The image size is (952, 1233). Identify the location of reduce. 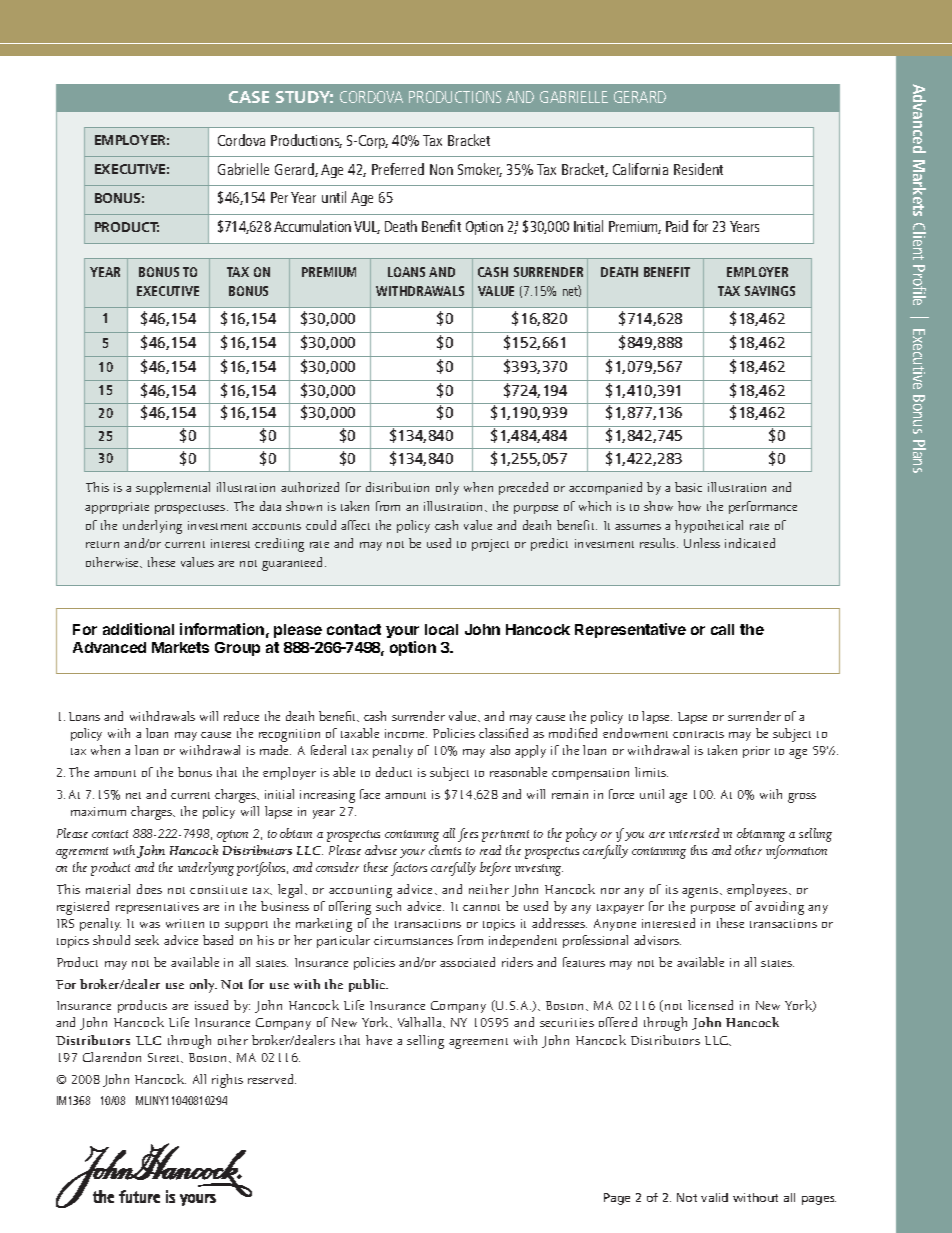
(241, 716).
